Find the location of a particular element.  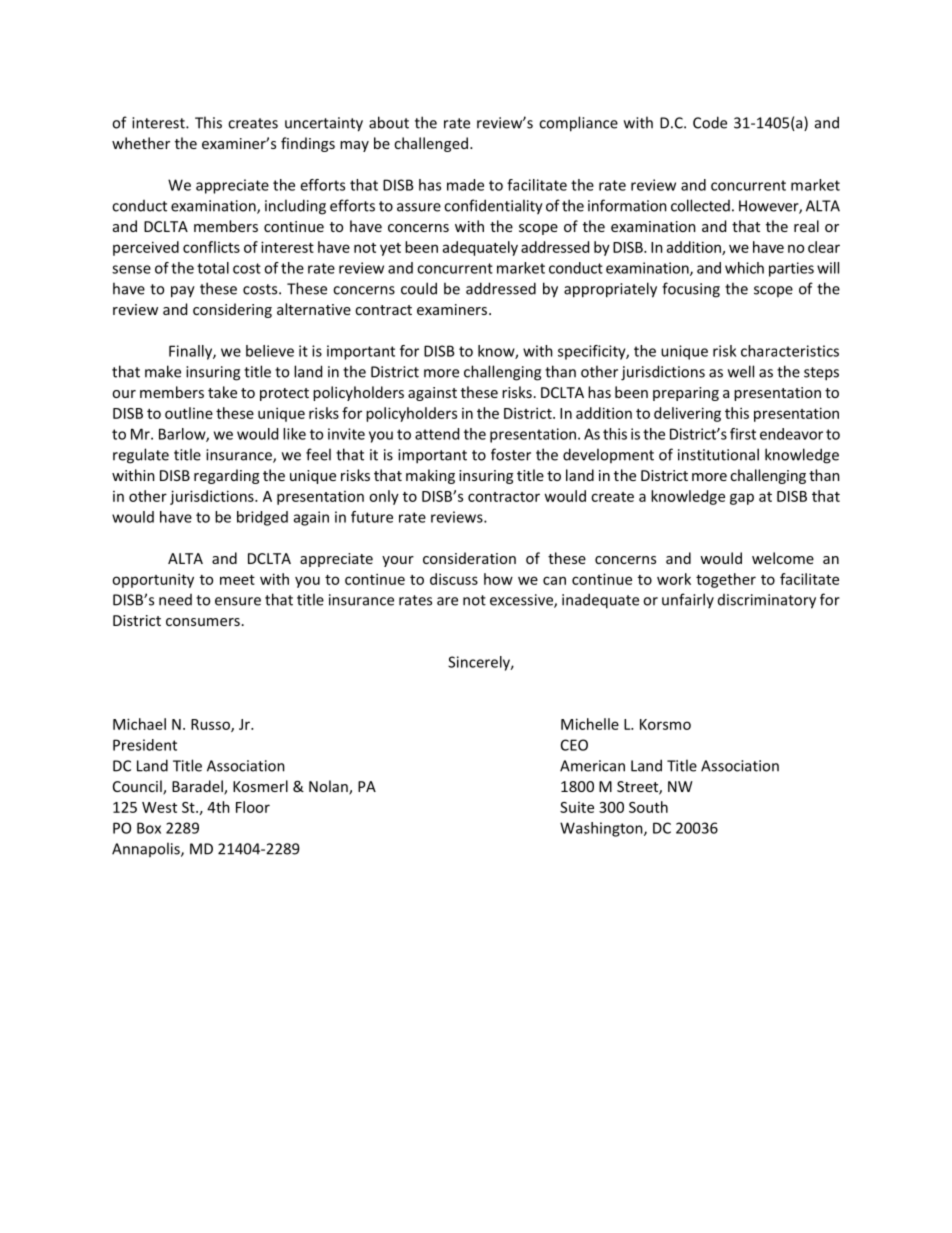

Code is located at coordinates (710, 122).
